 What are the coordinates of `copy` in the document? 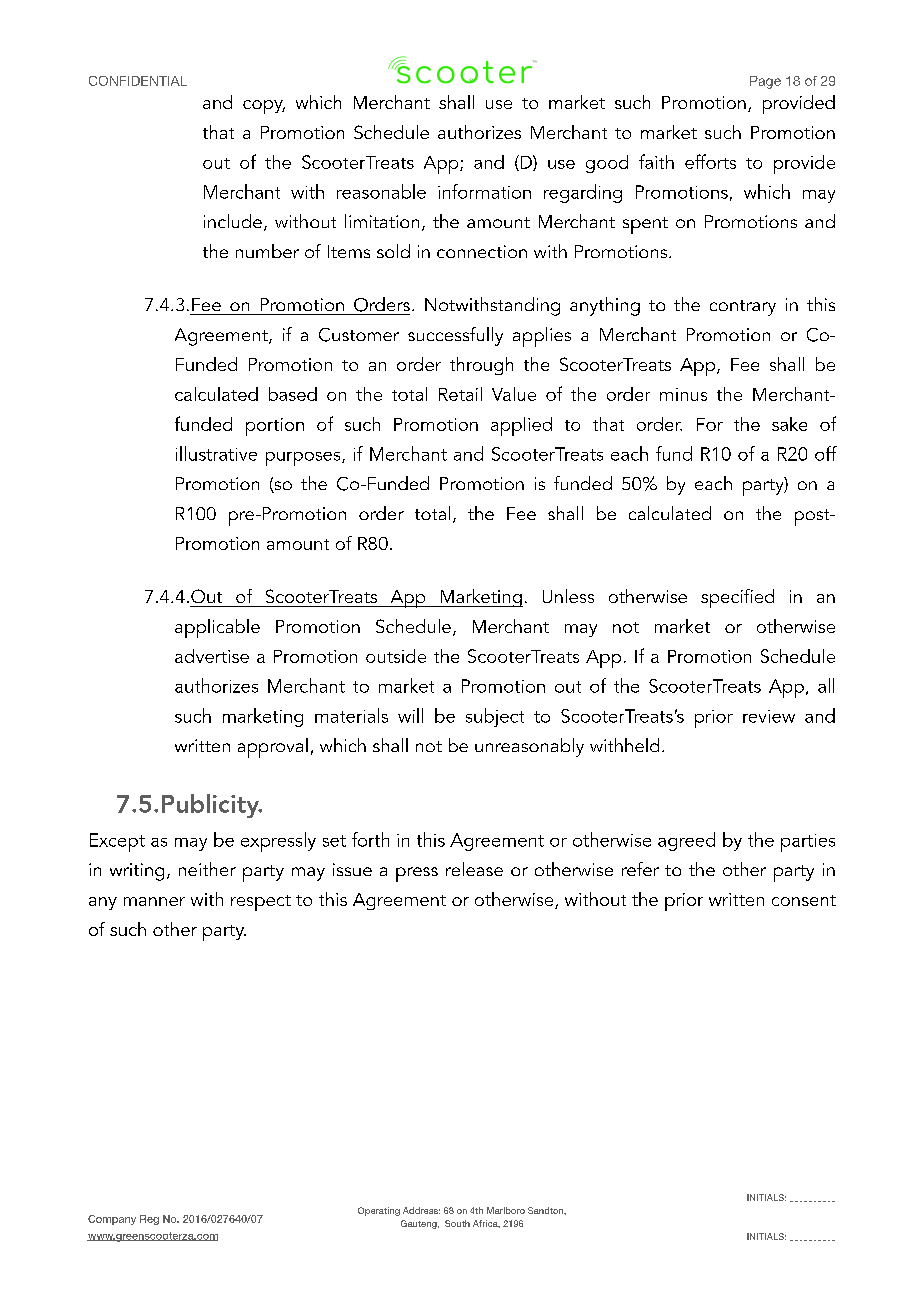 It's located at (264, 107).
